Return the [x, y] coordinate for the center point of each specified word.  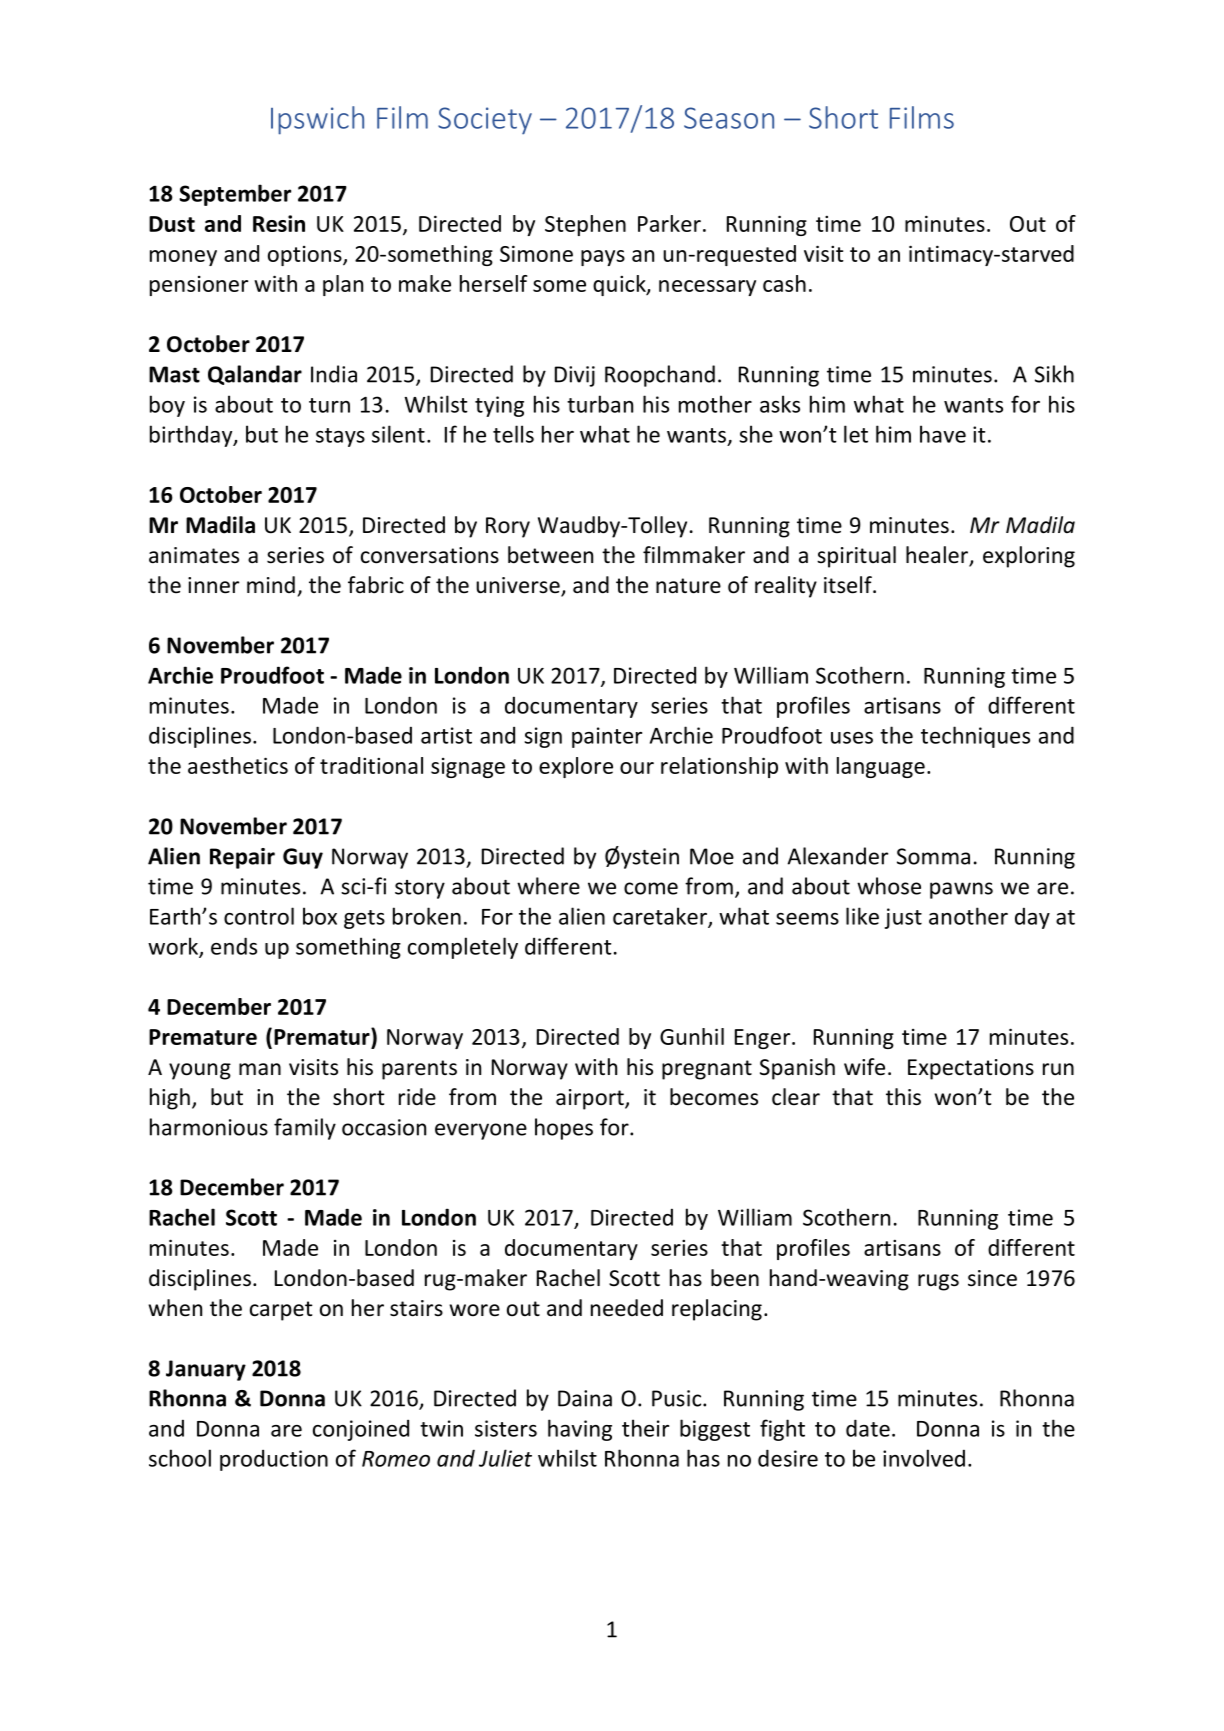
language [881, 767]
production [274, 1460]
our [637, 768]
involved [924, 1458]
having [580, 1430]
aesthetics [238, 765]
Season [729, 118]
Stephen [585, 225]
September [235, 195]
